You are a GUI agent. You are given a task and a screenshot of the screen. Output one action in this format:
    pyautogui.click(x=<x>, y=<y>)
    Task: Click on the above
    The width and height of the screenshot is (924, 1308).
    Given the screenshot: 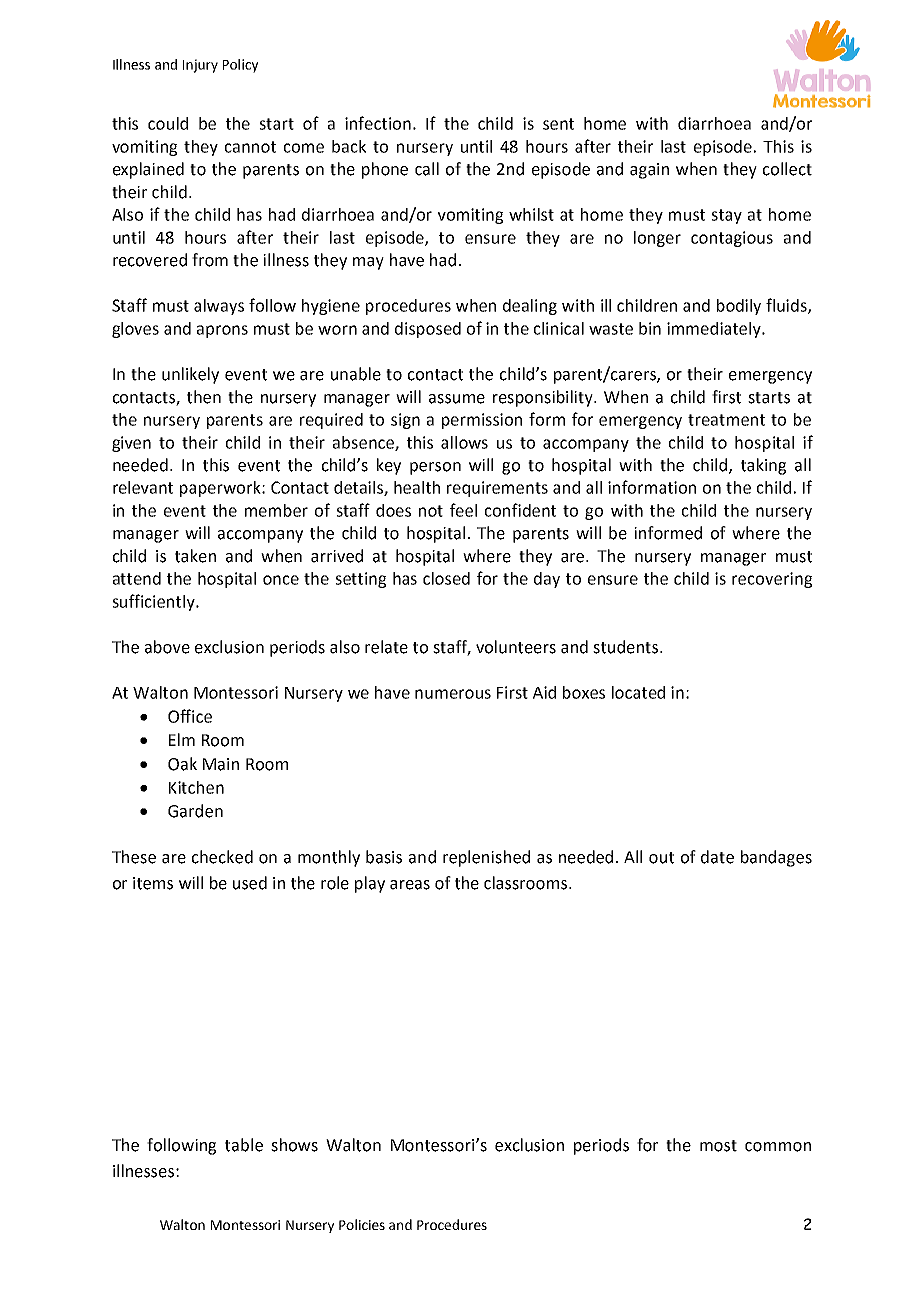 What is the action you would take?
    pyautogui.click(x=167, y=647)
